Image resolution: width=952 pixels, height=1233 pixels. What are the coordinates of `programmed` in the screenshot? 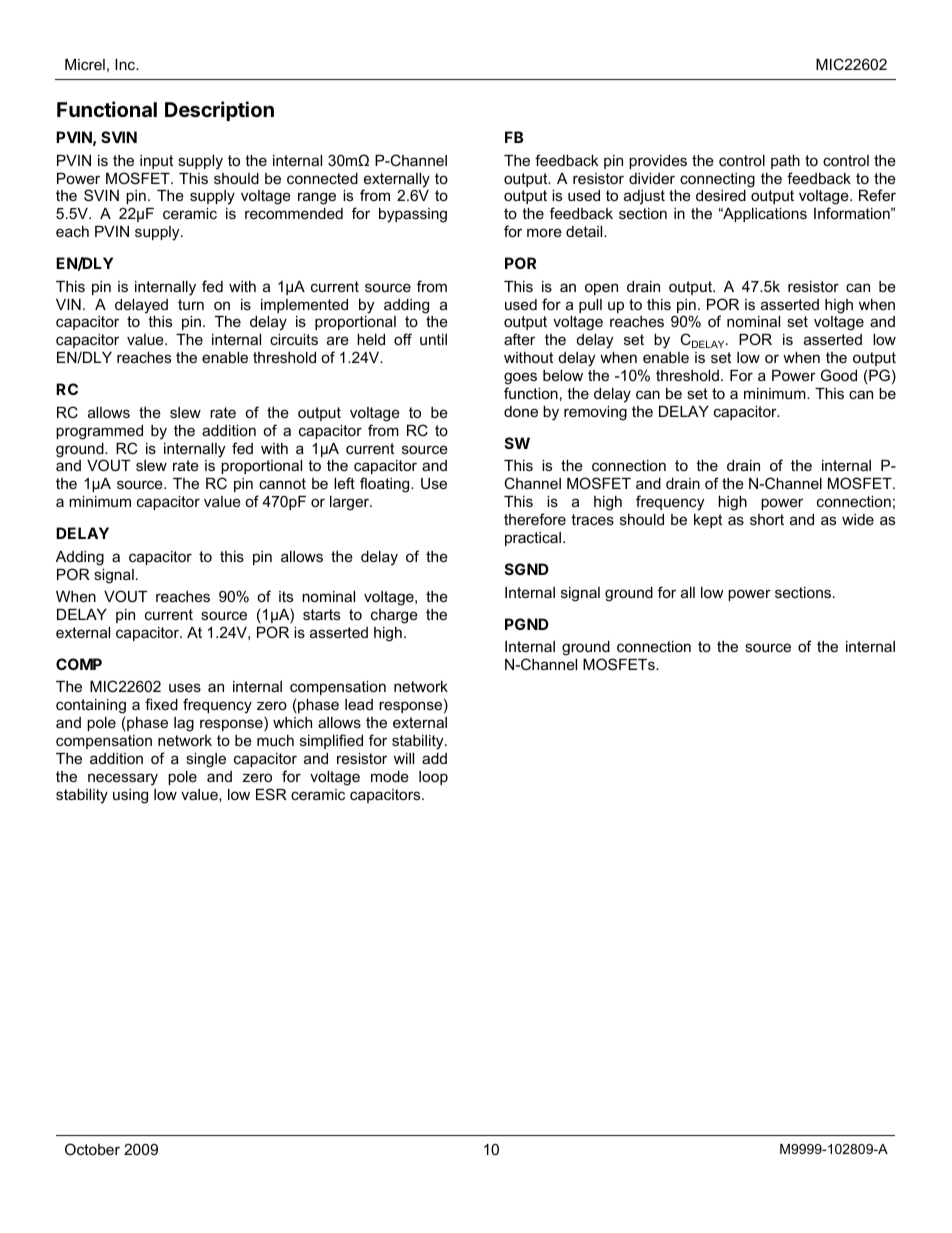 It's located at (99, 432).
